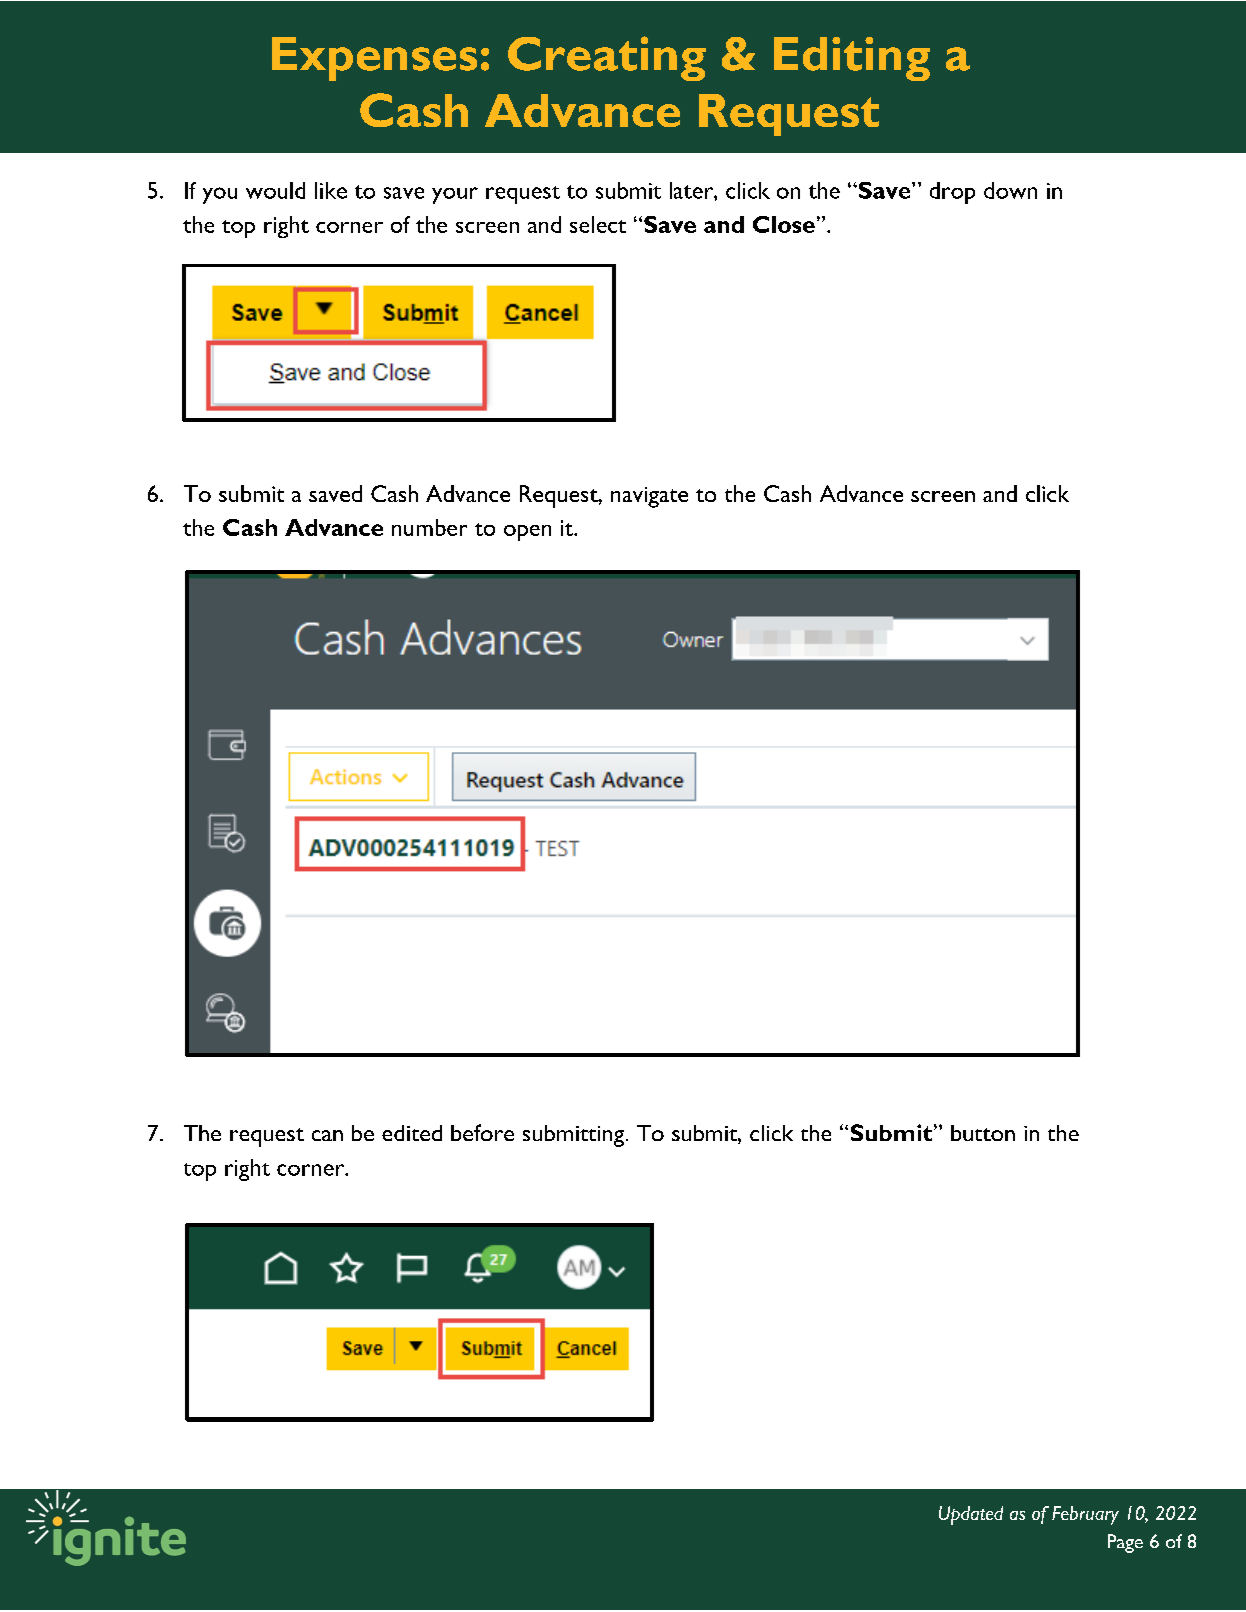 This document has width=1246, height=1612. I want to click on number, so click(429, 527).
